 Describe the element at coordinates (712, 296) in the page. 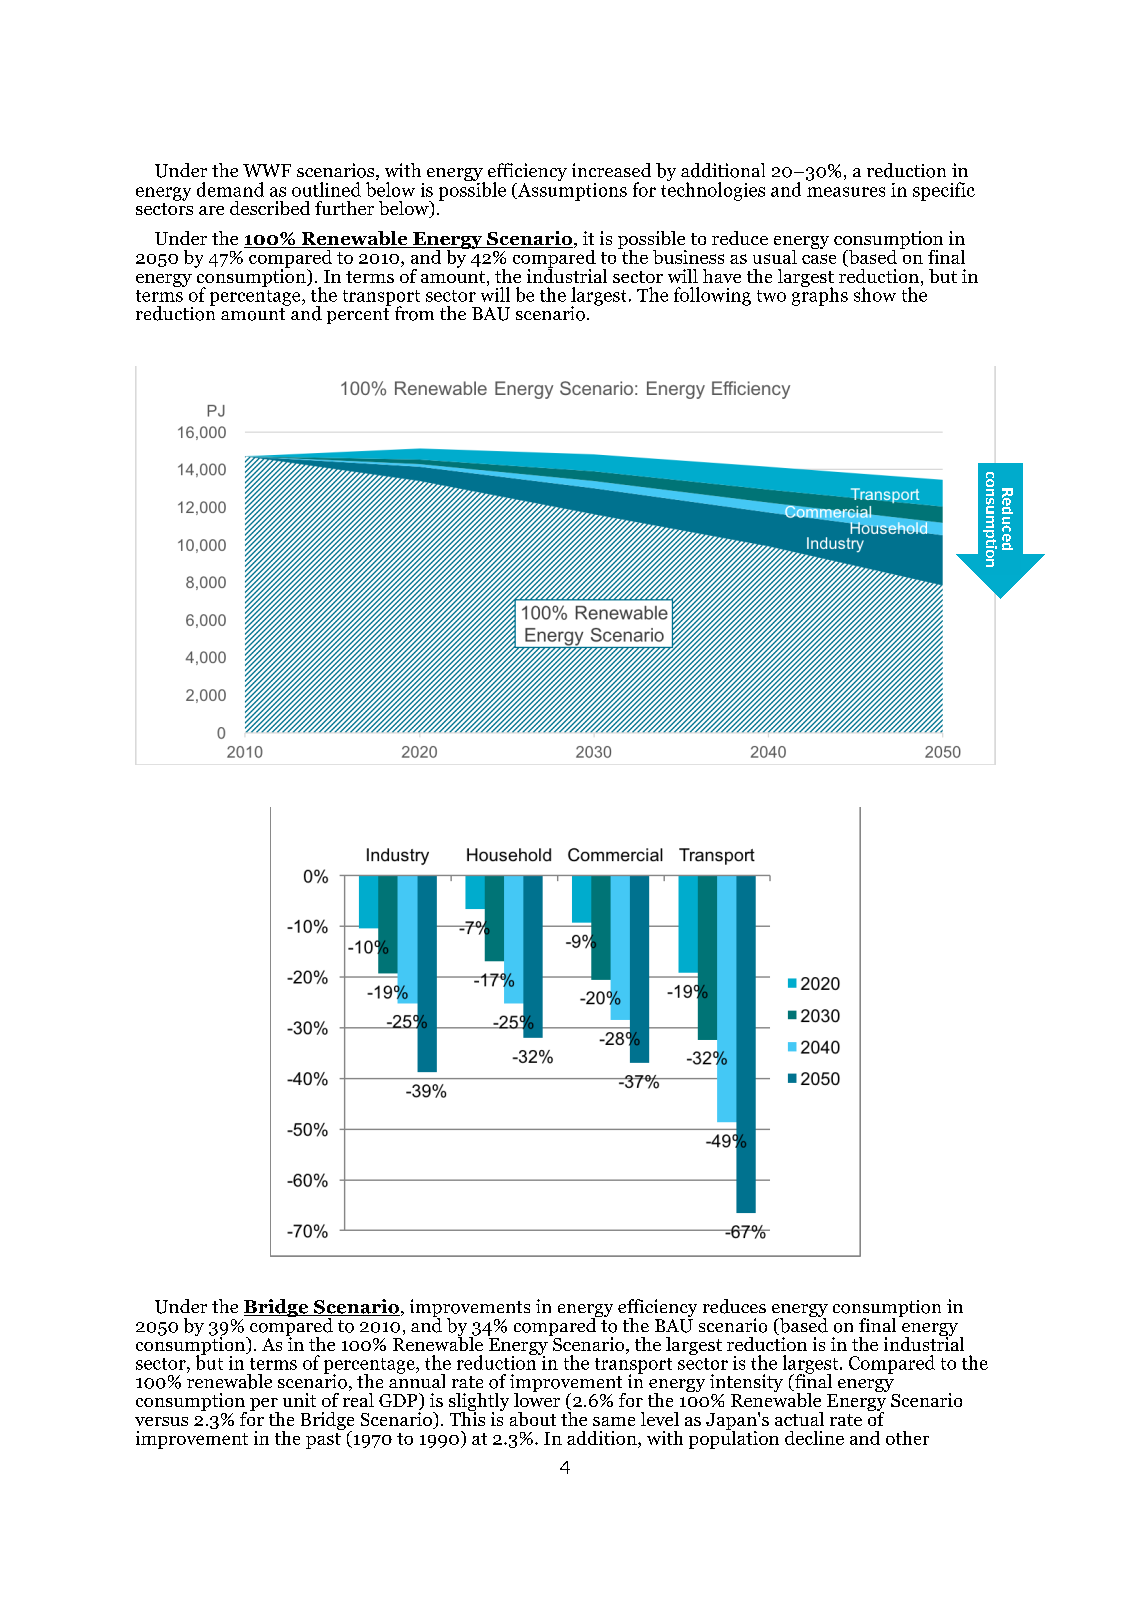

I see `following` at that location.
